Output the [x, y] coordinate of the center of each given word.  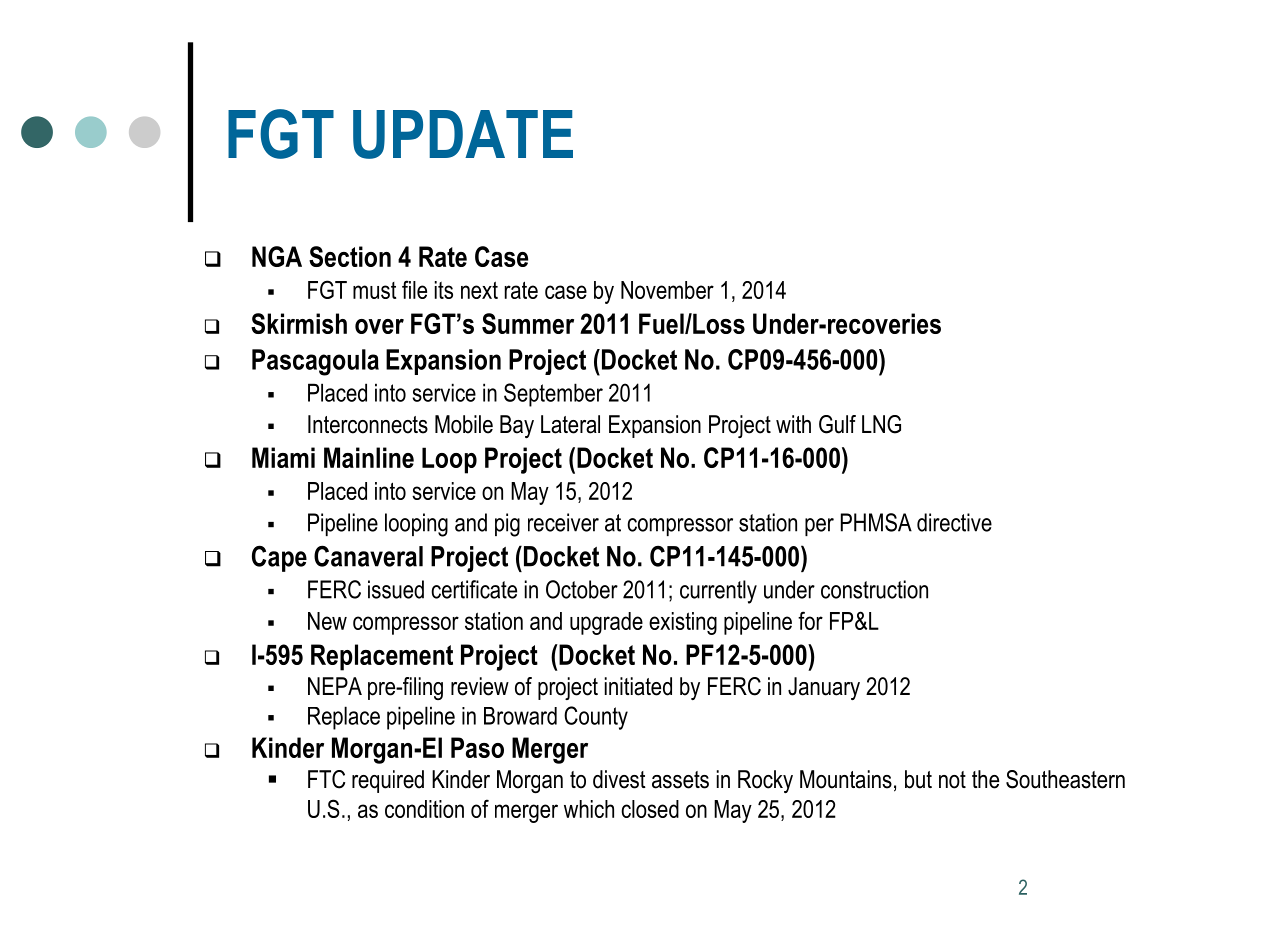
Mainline [369, 457]
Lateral [570, 424]
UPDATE [463, 134]
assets [680, 780]
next [479, 290]
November [667, 290]
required [388, 781]
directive [954, 522]
